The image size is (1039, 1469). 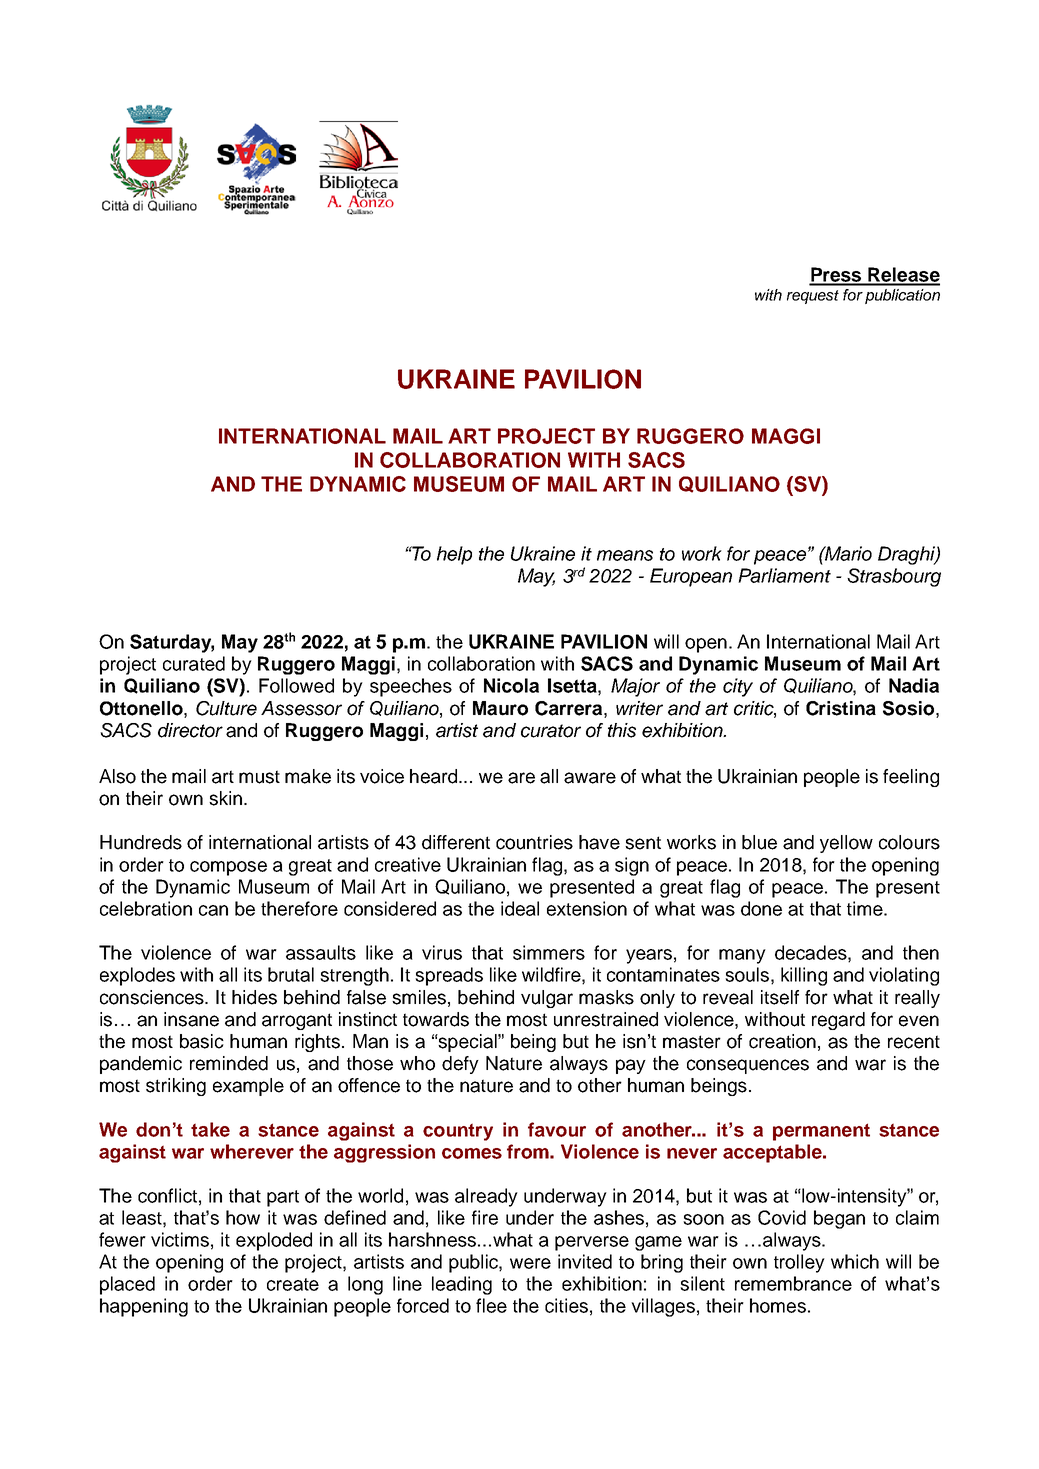 What do you see at coordinates (813, 297) in the page?
I see `request` at bounding box center [813, 297].
